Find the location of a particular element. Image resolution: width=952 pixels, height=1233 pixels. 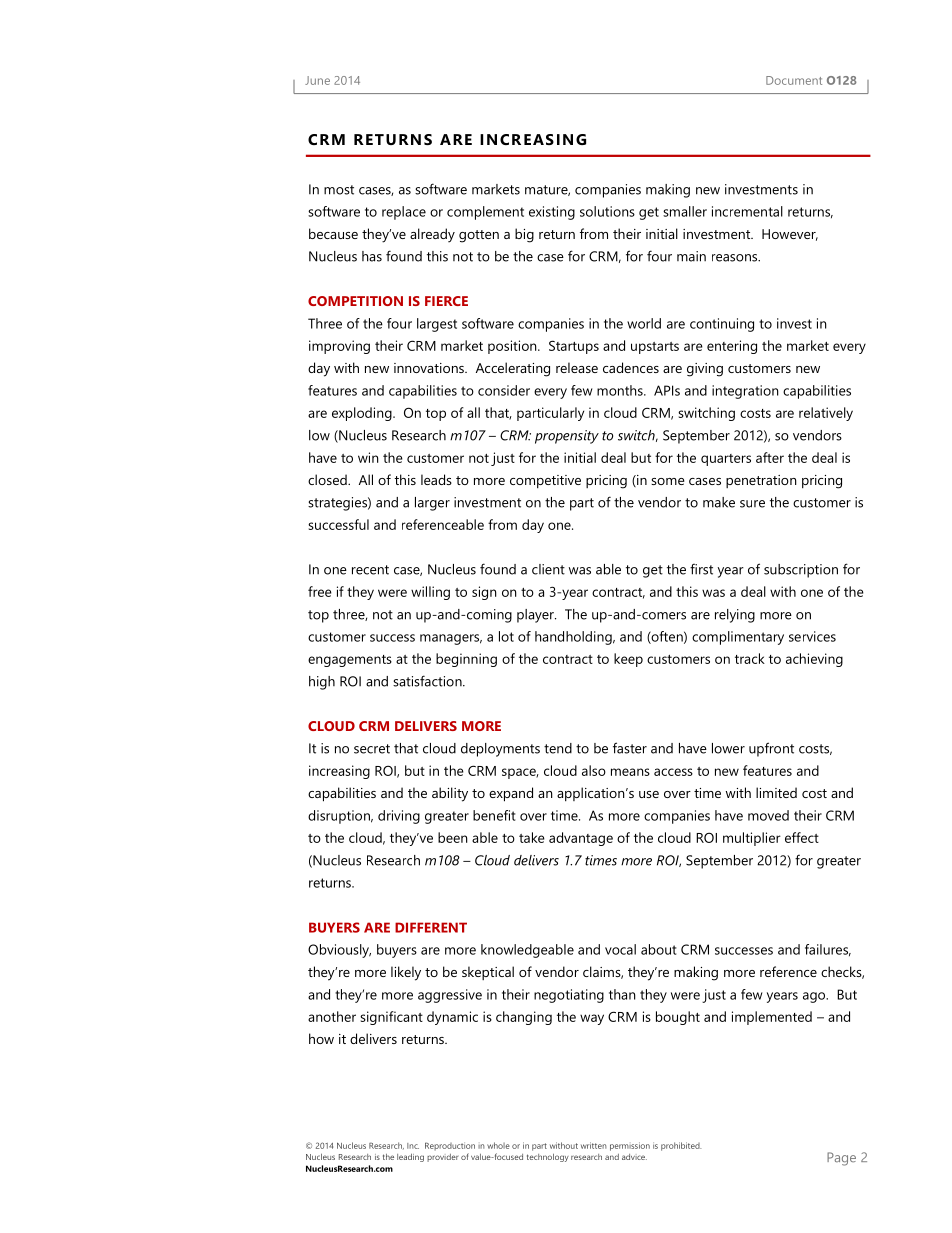

sure is located at coordinates (752, 504).
